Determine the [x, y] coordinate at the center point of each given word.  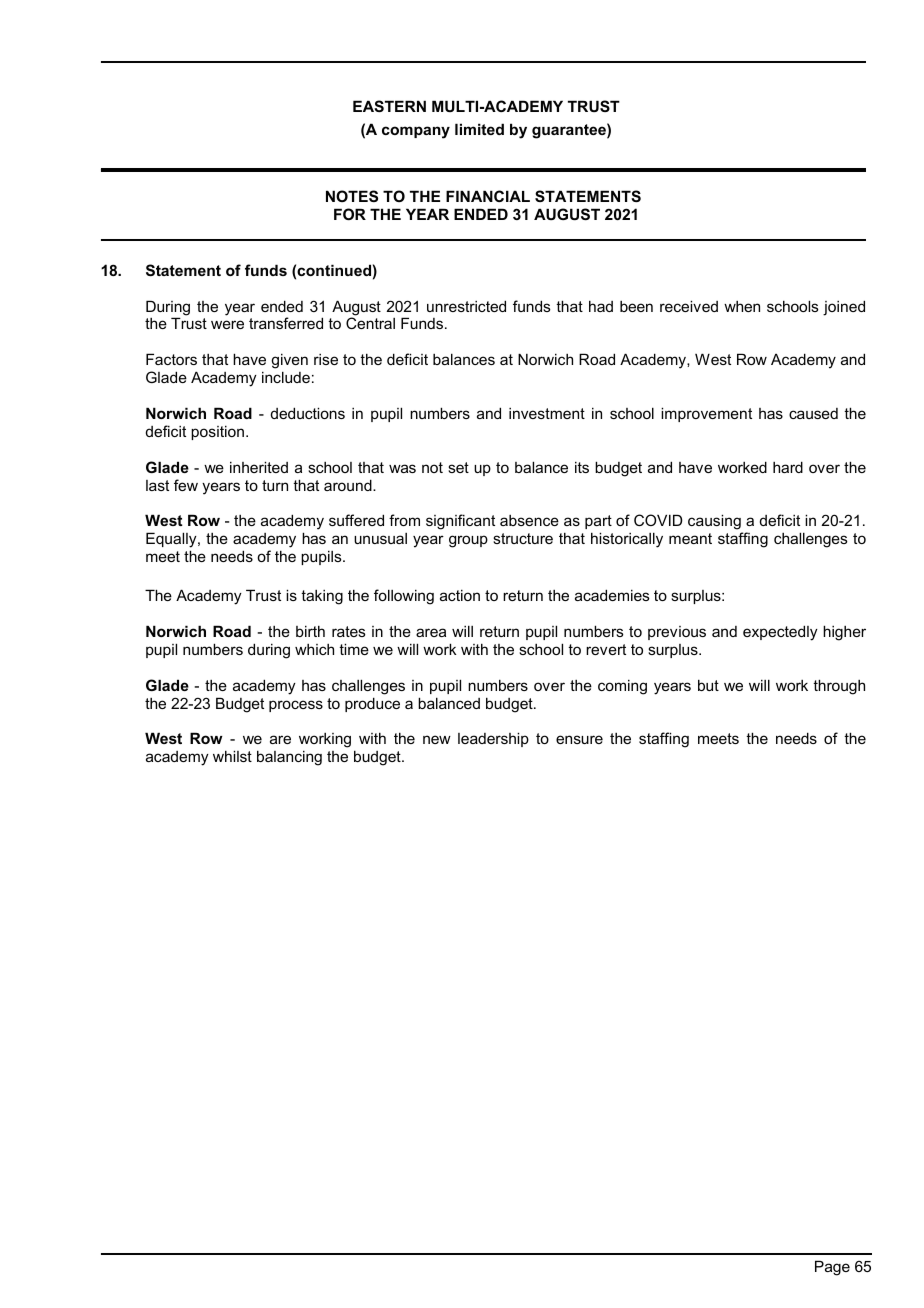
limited [479, 129]
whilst [232, 756]
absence [529, 520]
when [742, 306]
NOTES [352, 196]
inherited [259, 467]
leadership [493, 739]
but [708, 685]
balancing [289, 758]
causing [715, 523]
